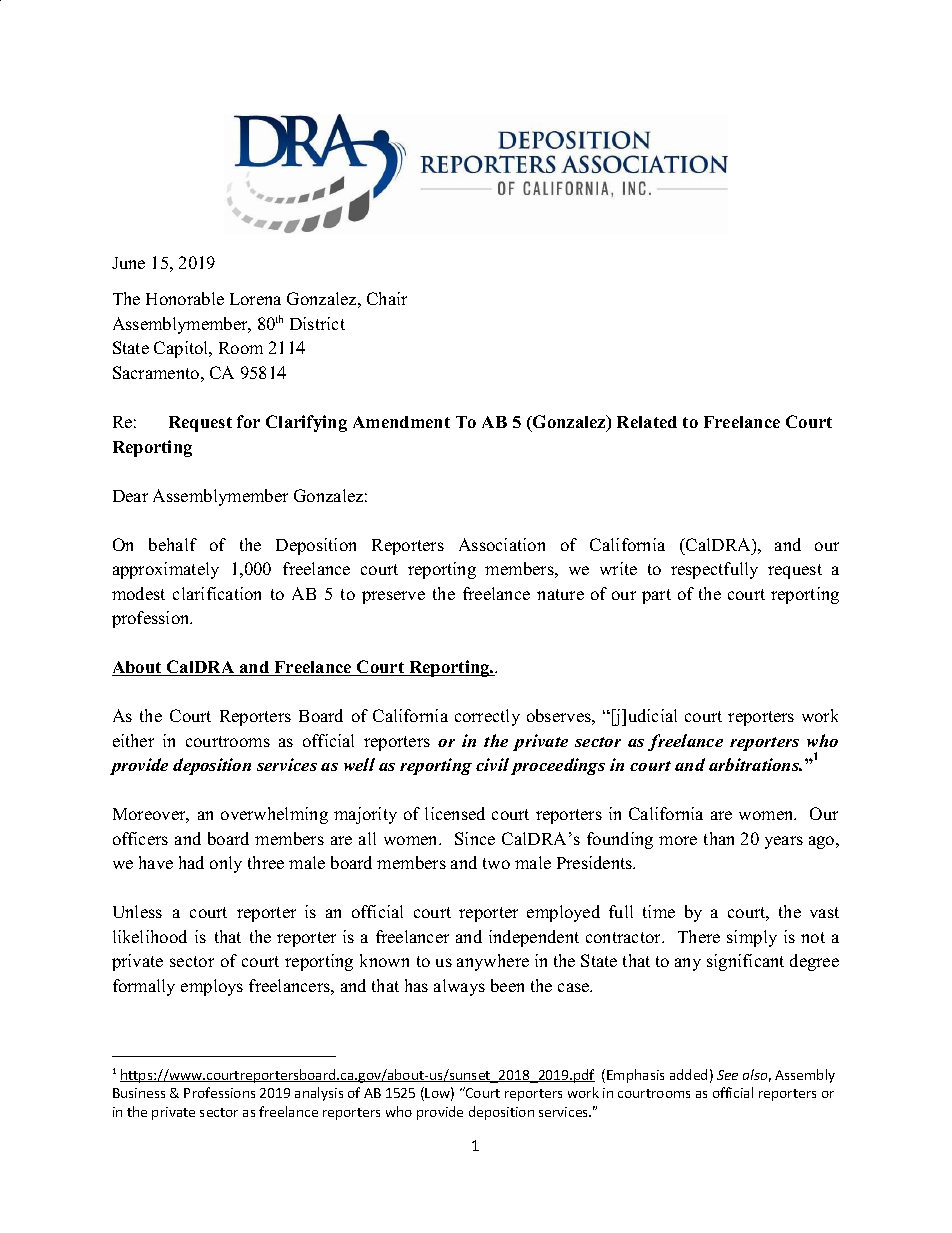  What do you see at coordinates (133, 740) in the image?
I see `either` at bounding box center [133, 740].
